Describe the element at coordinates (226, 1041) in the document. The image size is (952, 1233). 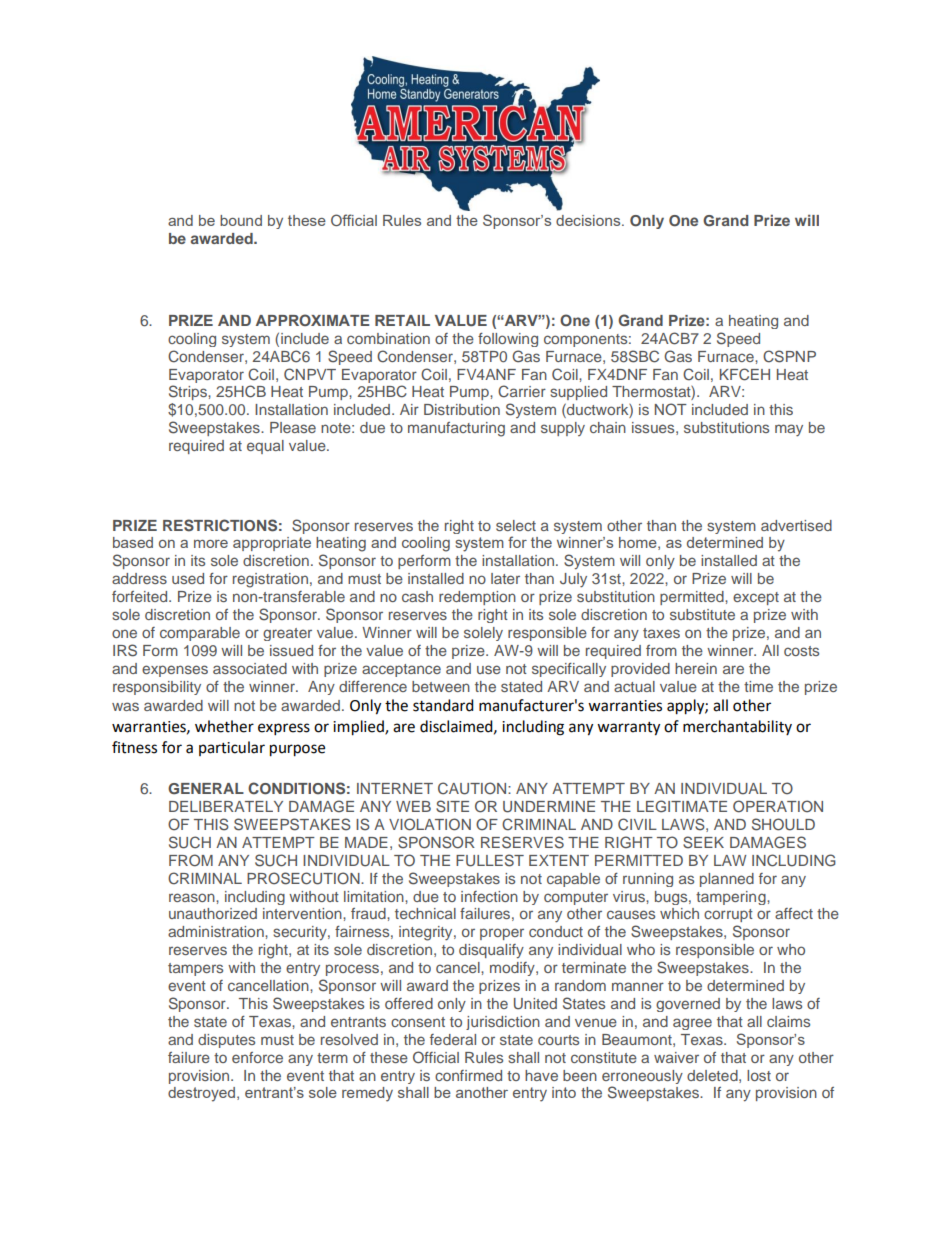
I see `disputes` at that location.
